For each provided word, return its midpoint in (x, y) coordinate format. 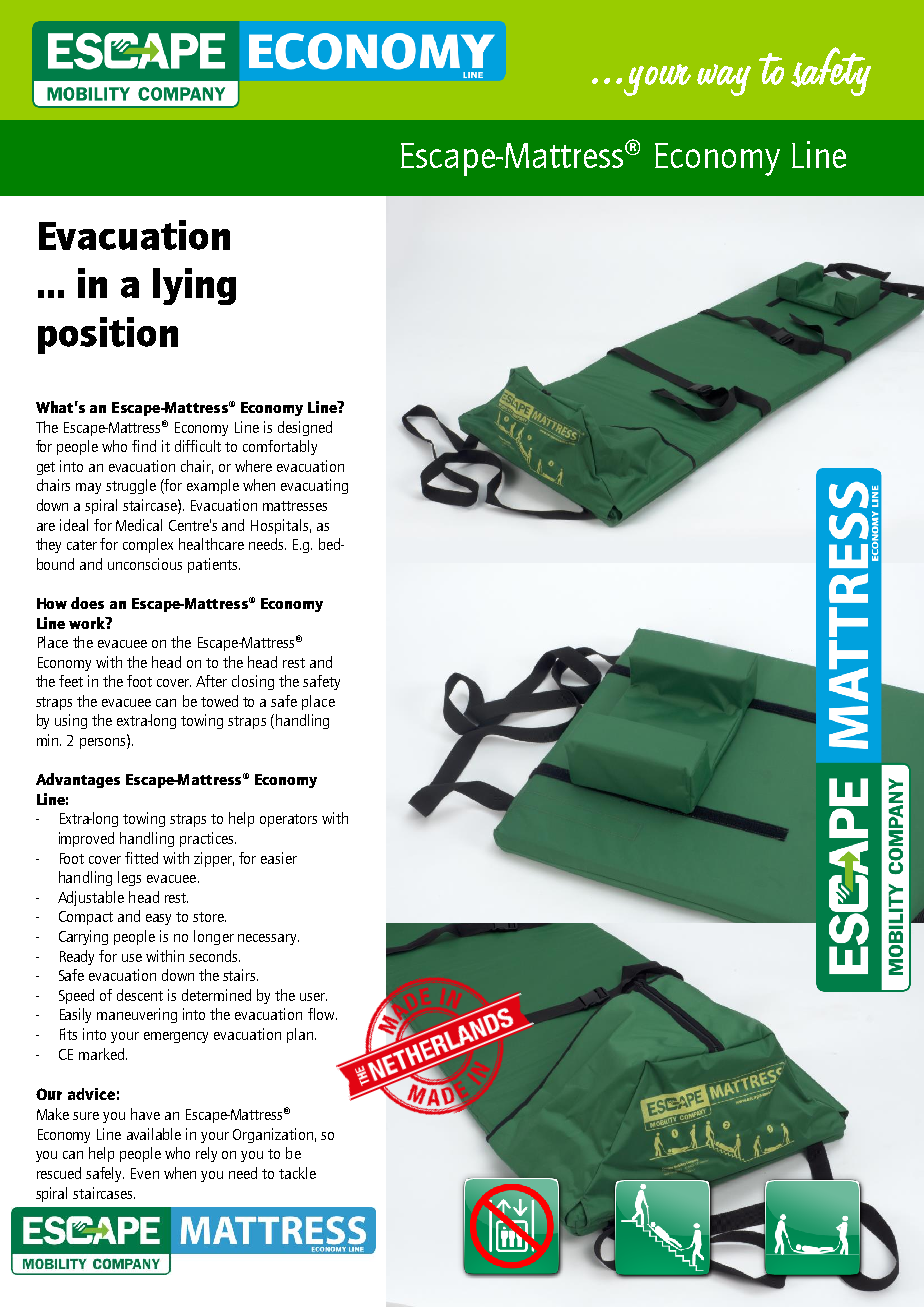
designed (305, 428)
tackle (297, 1173)
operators (288, 820)
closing (253, 682)
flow (322, 1014)
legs (129, 878)
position (108, 335)
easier (279, 858)
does (87, 603)
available (154, 1134)
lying (194, 286)
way (724, 80)
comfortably (280, 447)
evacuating (314, 486)
